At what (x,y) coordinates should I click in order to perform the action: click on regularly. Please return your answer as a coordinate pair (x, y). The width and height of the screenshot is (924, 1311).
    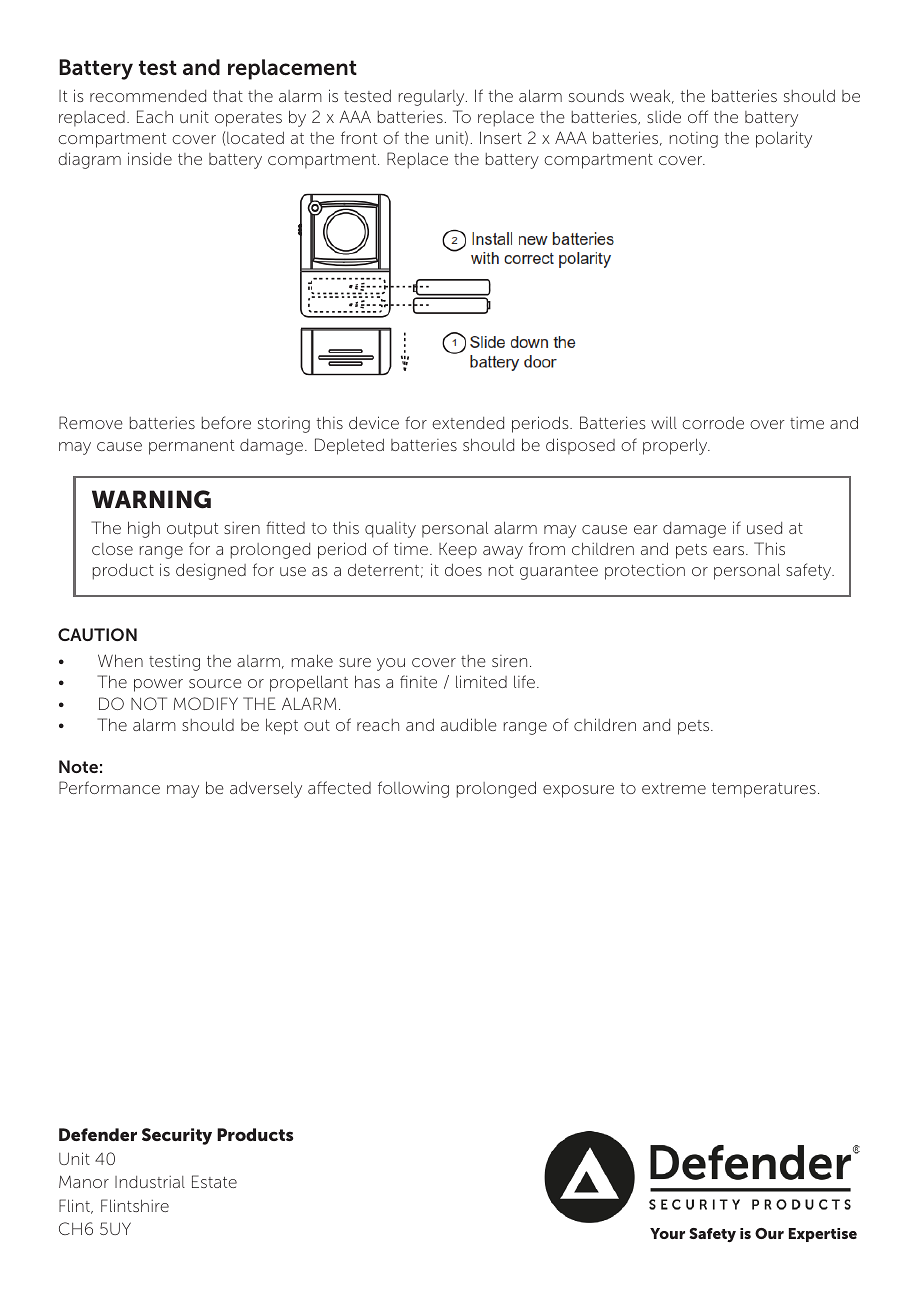
    Looking at the image, I should click on (433, 98).
